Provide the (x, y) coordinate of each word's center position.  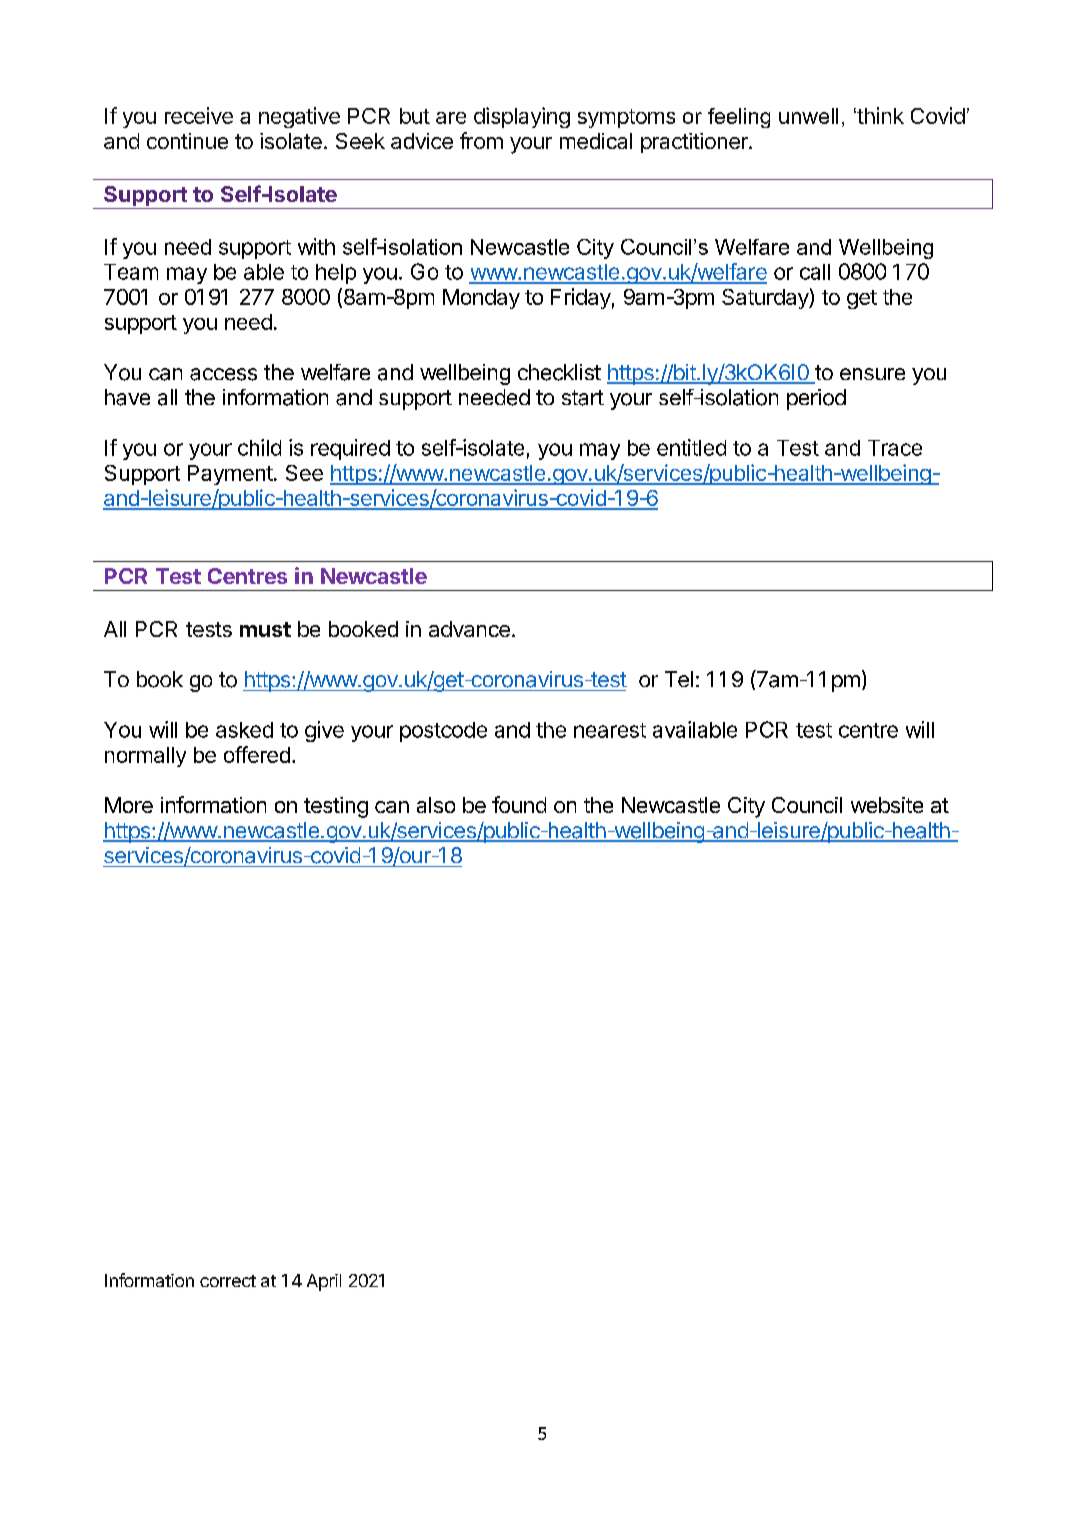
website (887, 805)
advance (469, 629)
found (519, 804)
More (129, 805)
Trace (895, 448)
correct (228, 1281)
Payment (230, 475)
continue (187, 141)
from (481, 140)
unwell (808, 116)
